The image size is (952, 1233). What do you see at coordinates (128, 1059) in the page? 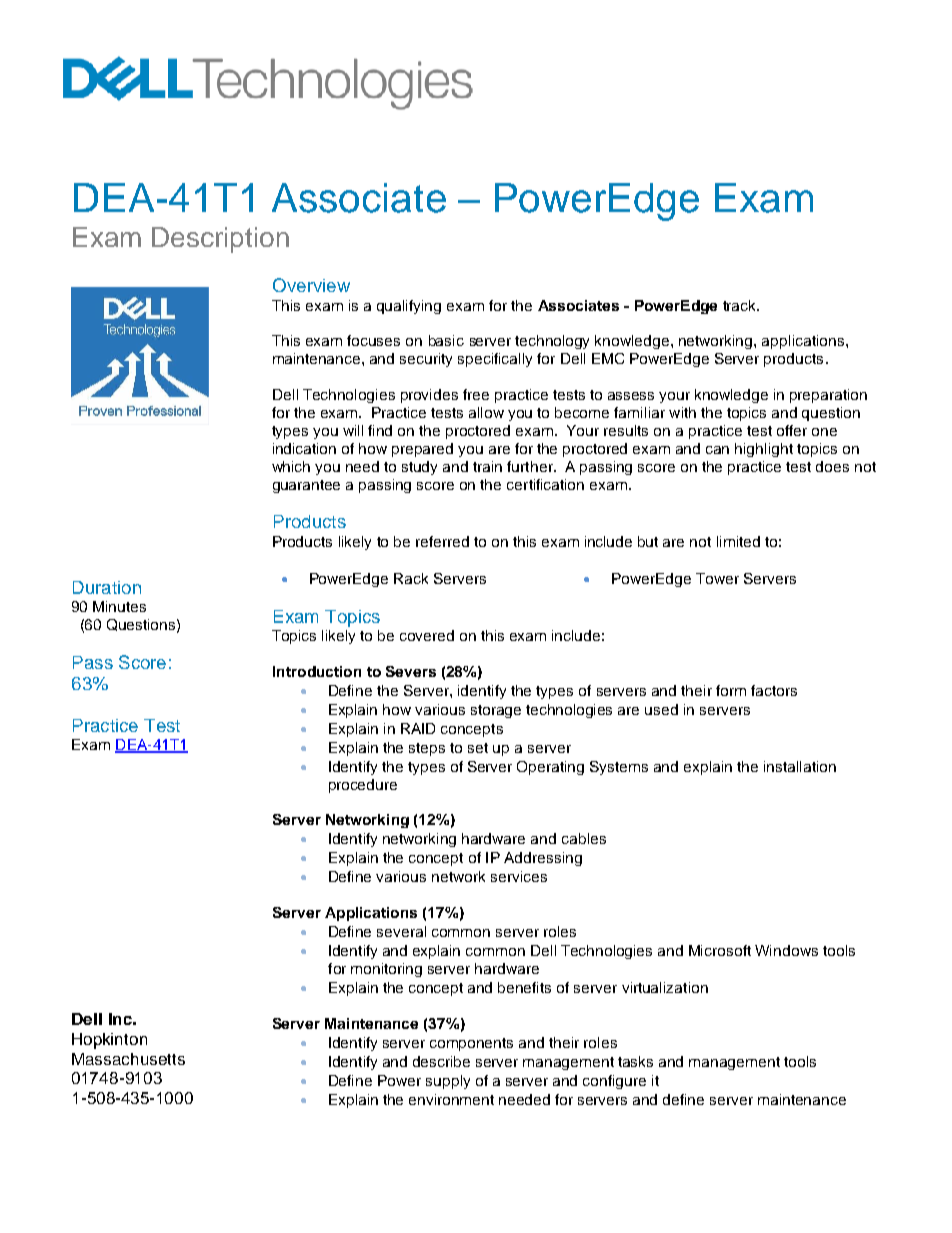
I see `Massachusetts` at bounding box center [128, 1059].
